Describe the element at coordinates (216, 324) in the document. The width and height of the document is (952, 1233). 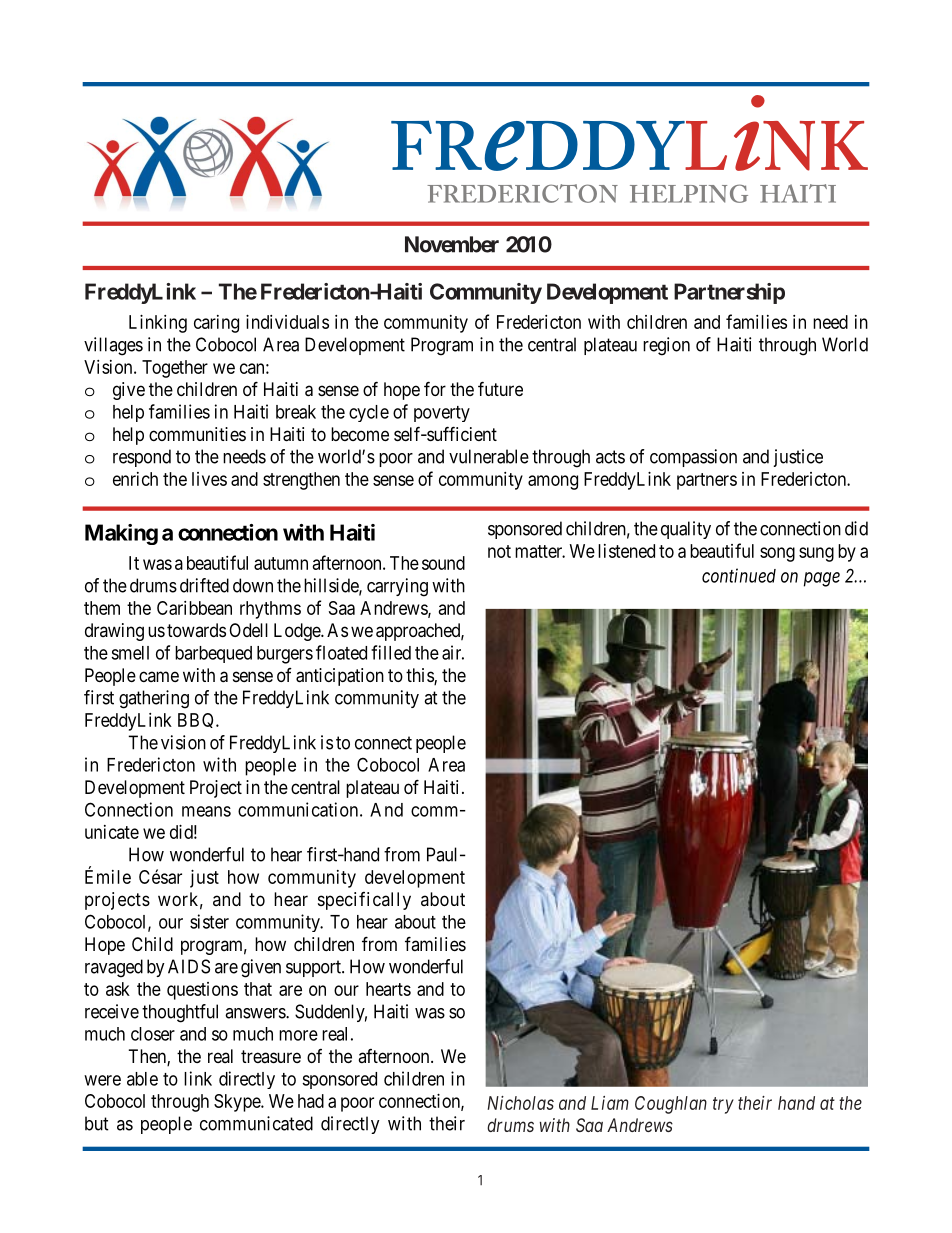
I see `caring` at that location.
